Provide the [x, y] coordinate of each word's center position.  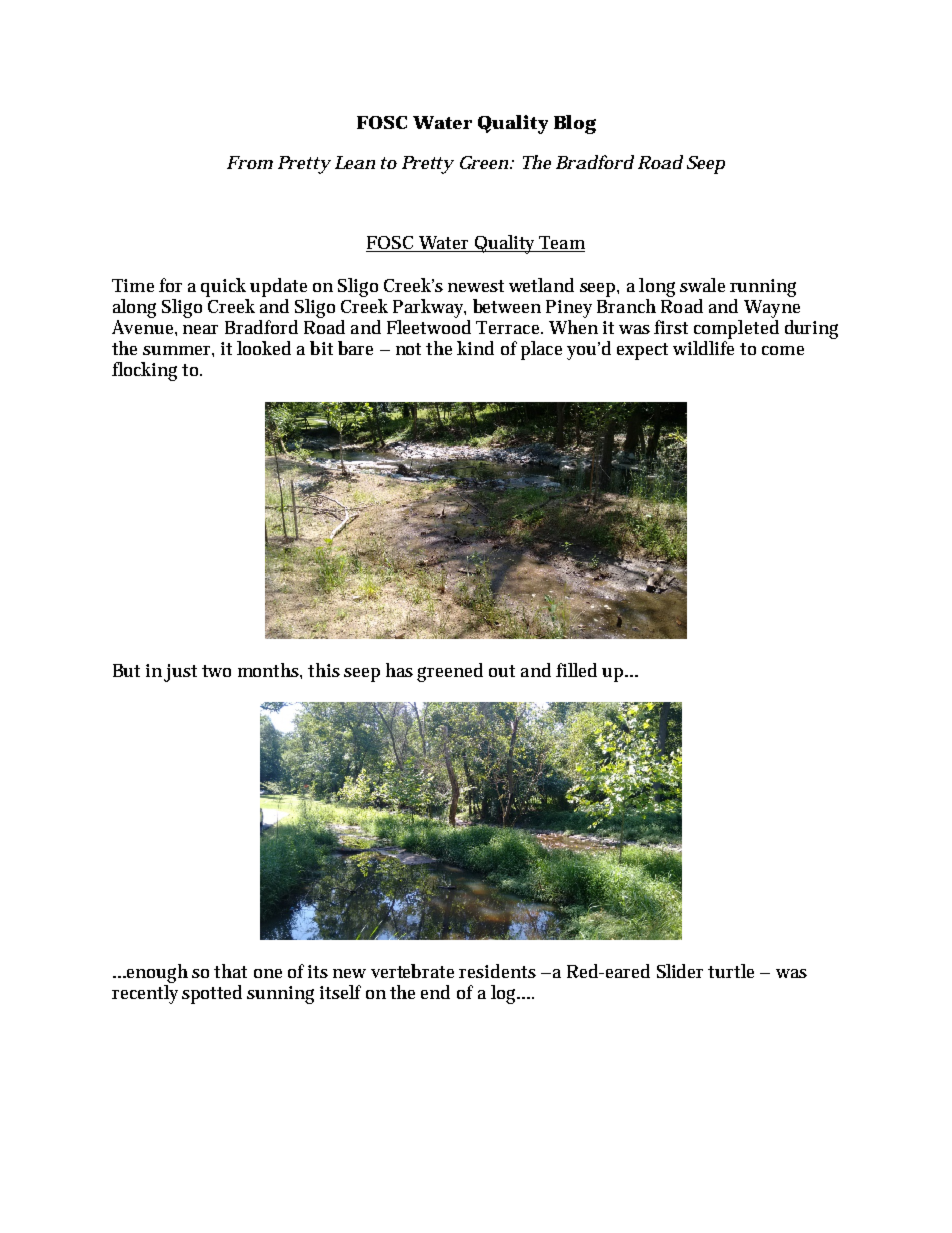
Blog [575, 124]
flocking [144, 371]
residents [497, 971]
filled [576, 670]
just [180, 673]
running [763, 288]
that [230, 971]
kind [475, 348]
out [502, 671]
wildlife [703, 348]
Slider [680, 971]
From [250, 162]
